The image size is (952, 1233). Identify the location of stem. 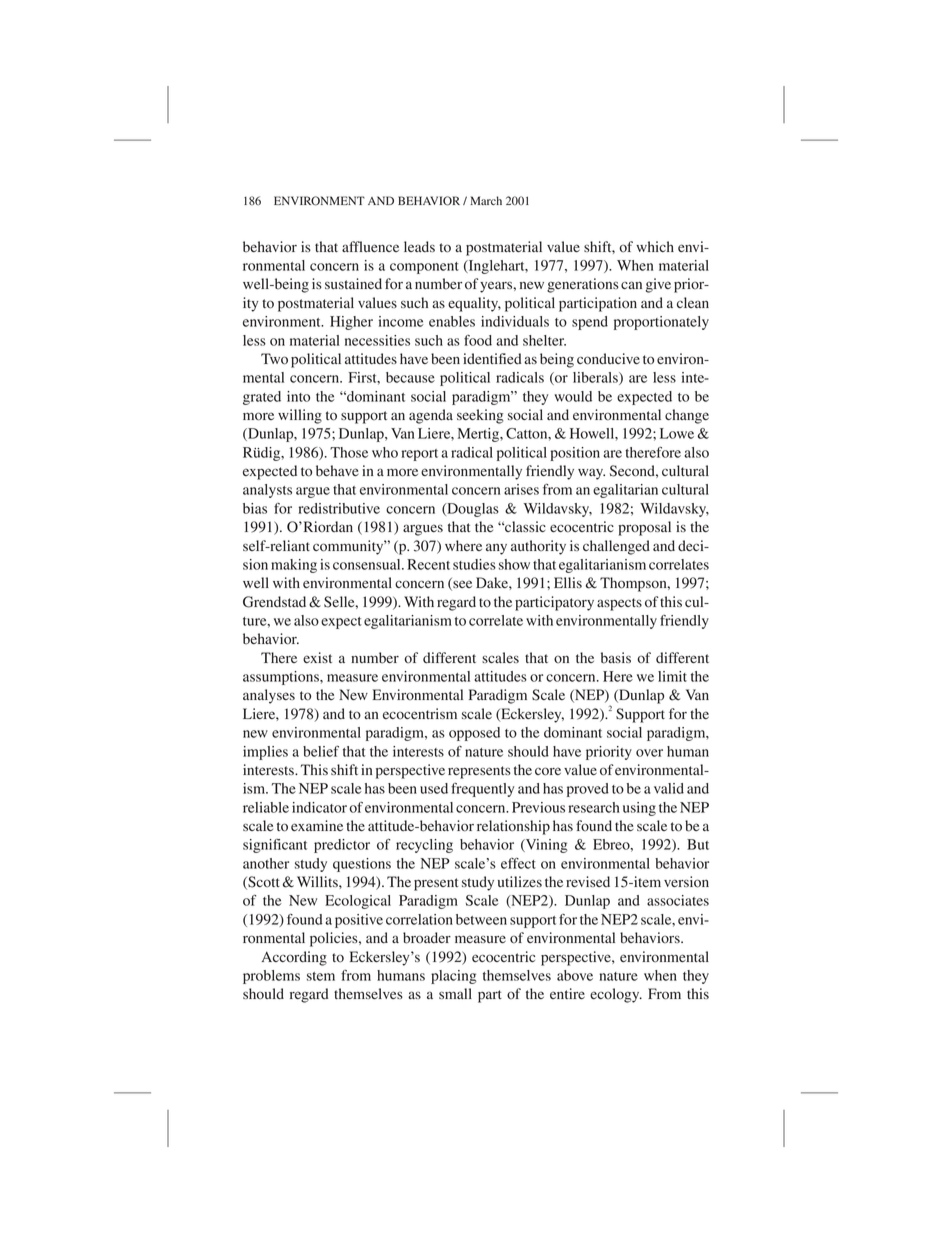
(321, 976).
